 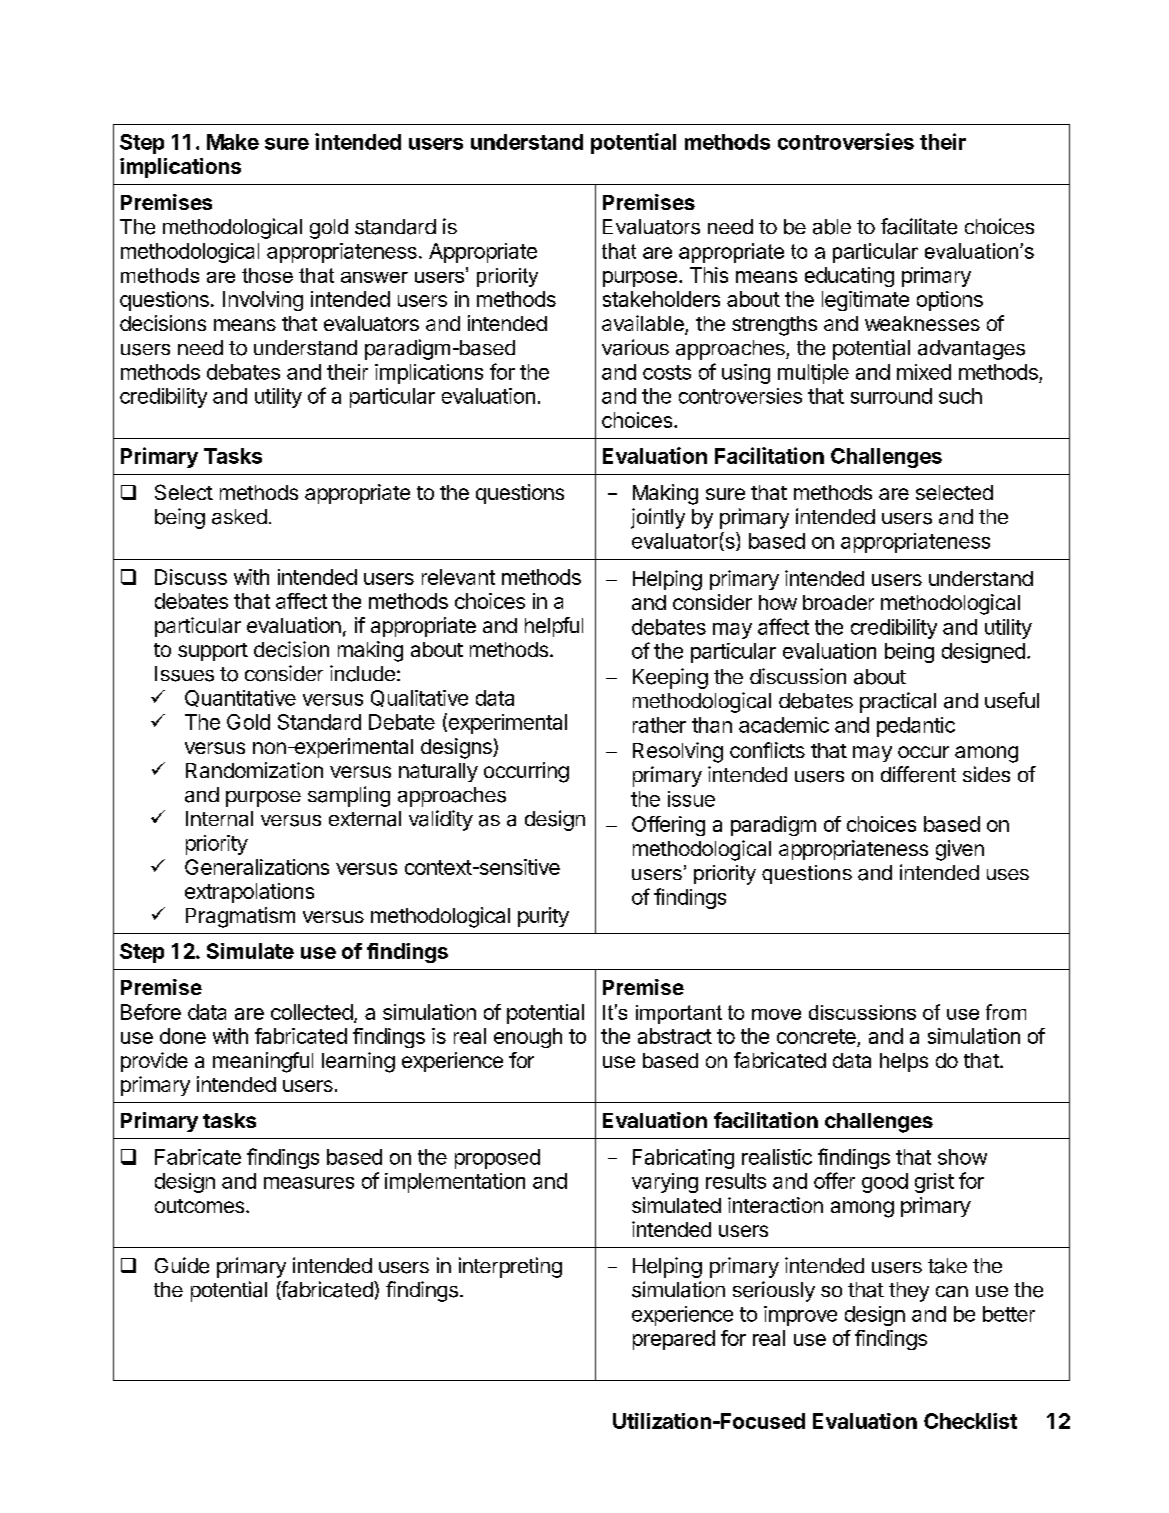 What do you see at coordinates (918, 774) in the page?
I see `different` at bounding box center [918, 774].
